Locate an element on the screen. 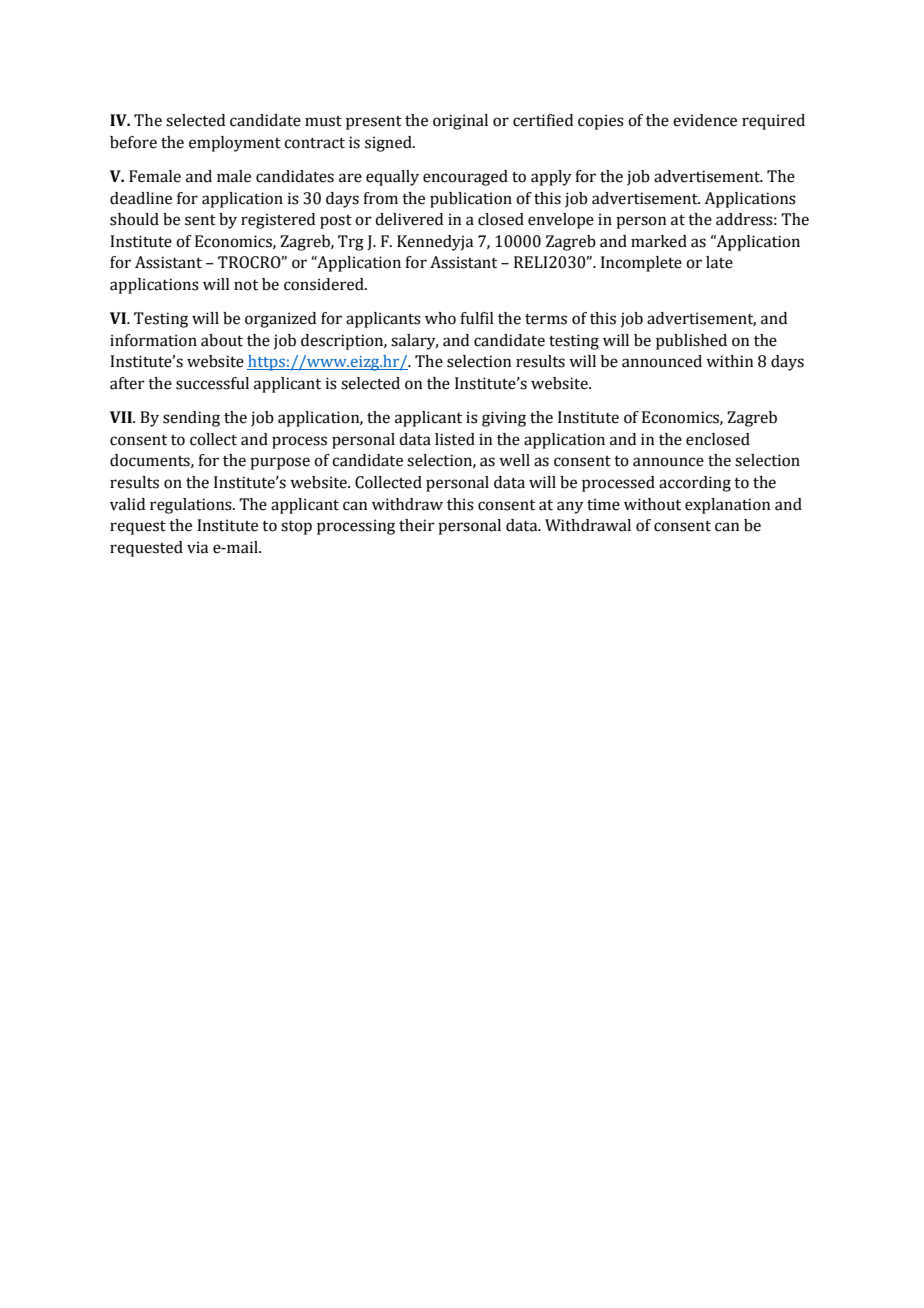 The height and width of the screenshot is (1308, 924). evidence is located at coordinates (705, 120).
